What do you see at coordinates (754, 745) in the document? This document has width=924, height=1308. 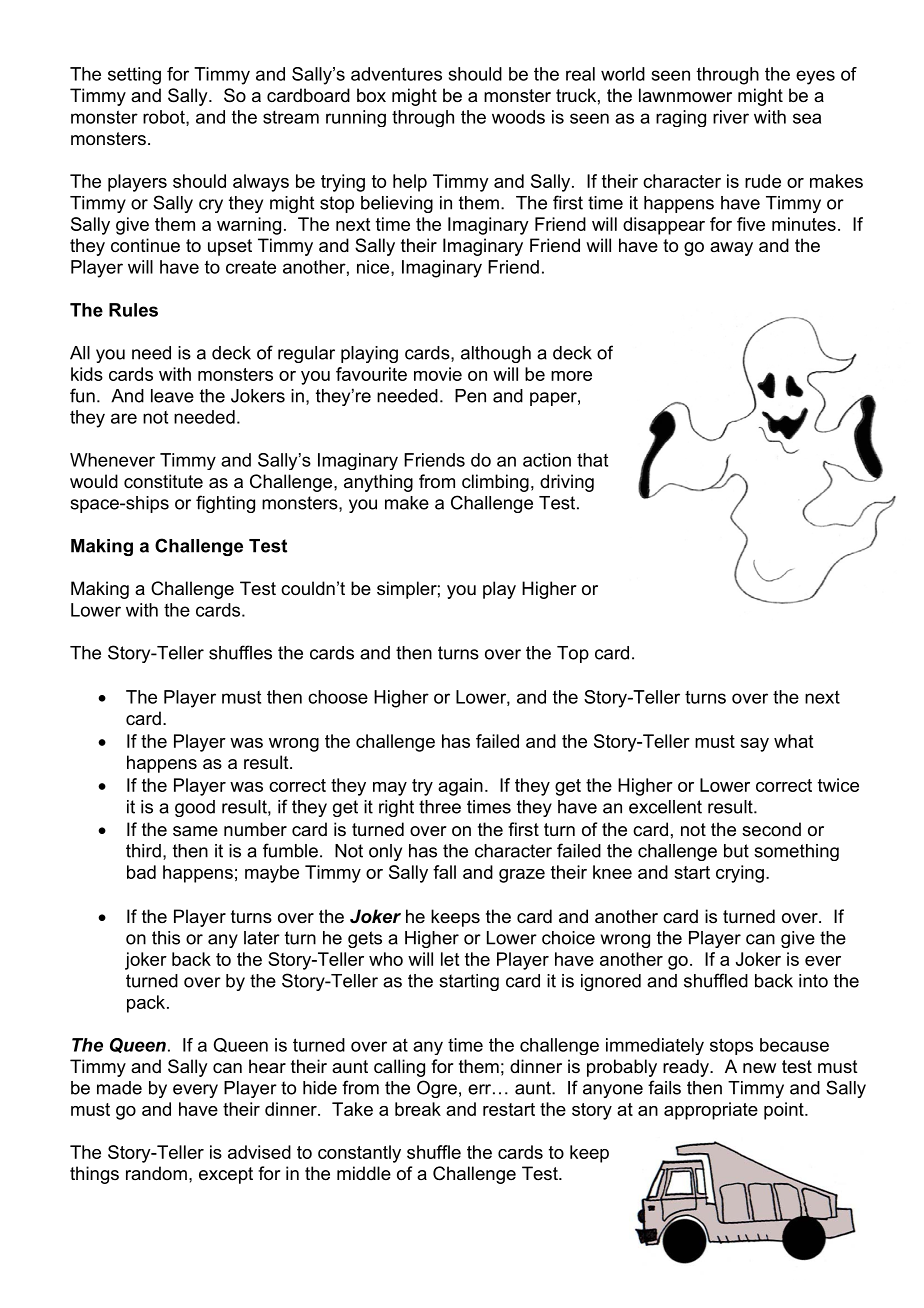 I see `say` at bounding box center [754, 745].
